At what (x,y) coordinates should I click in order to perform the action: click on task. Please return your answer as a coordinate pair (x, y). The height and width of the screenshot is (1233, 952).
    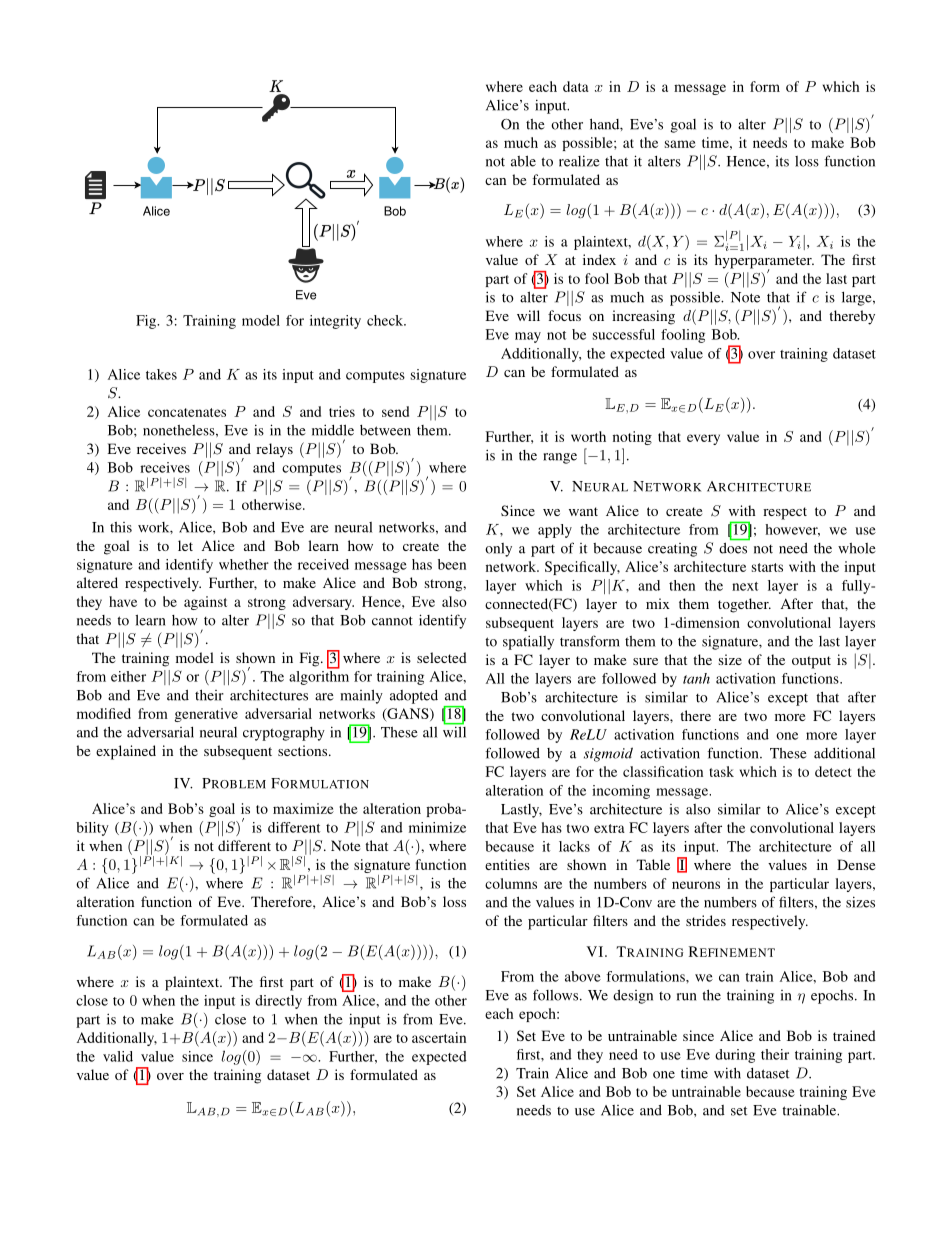
    Looking at the image, I should click on (721, 771).
